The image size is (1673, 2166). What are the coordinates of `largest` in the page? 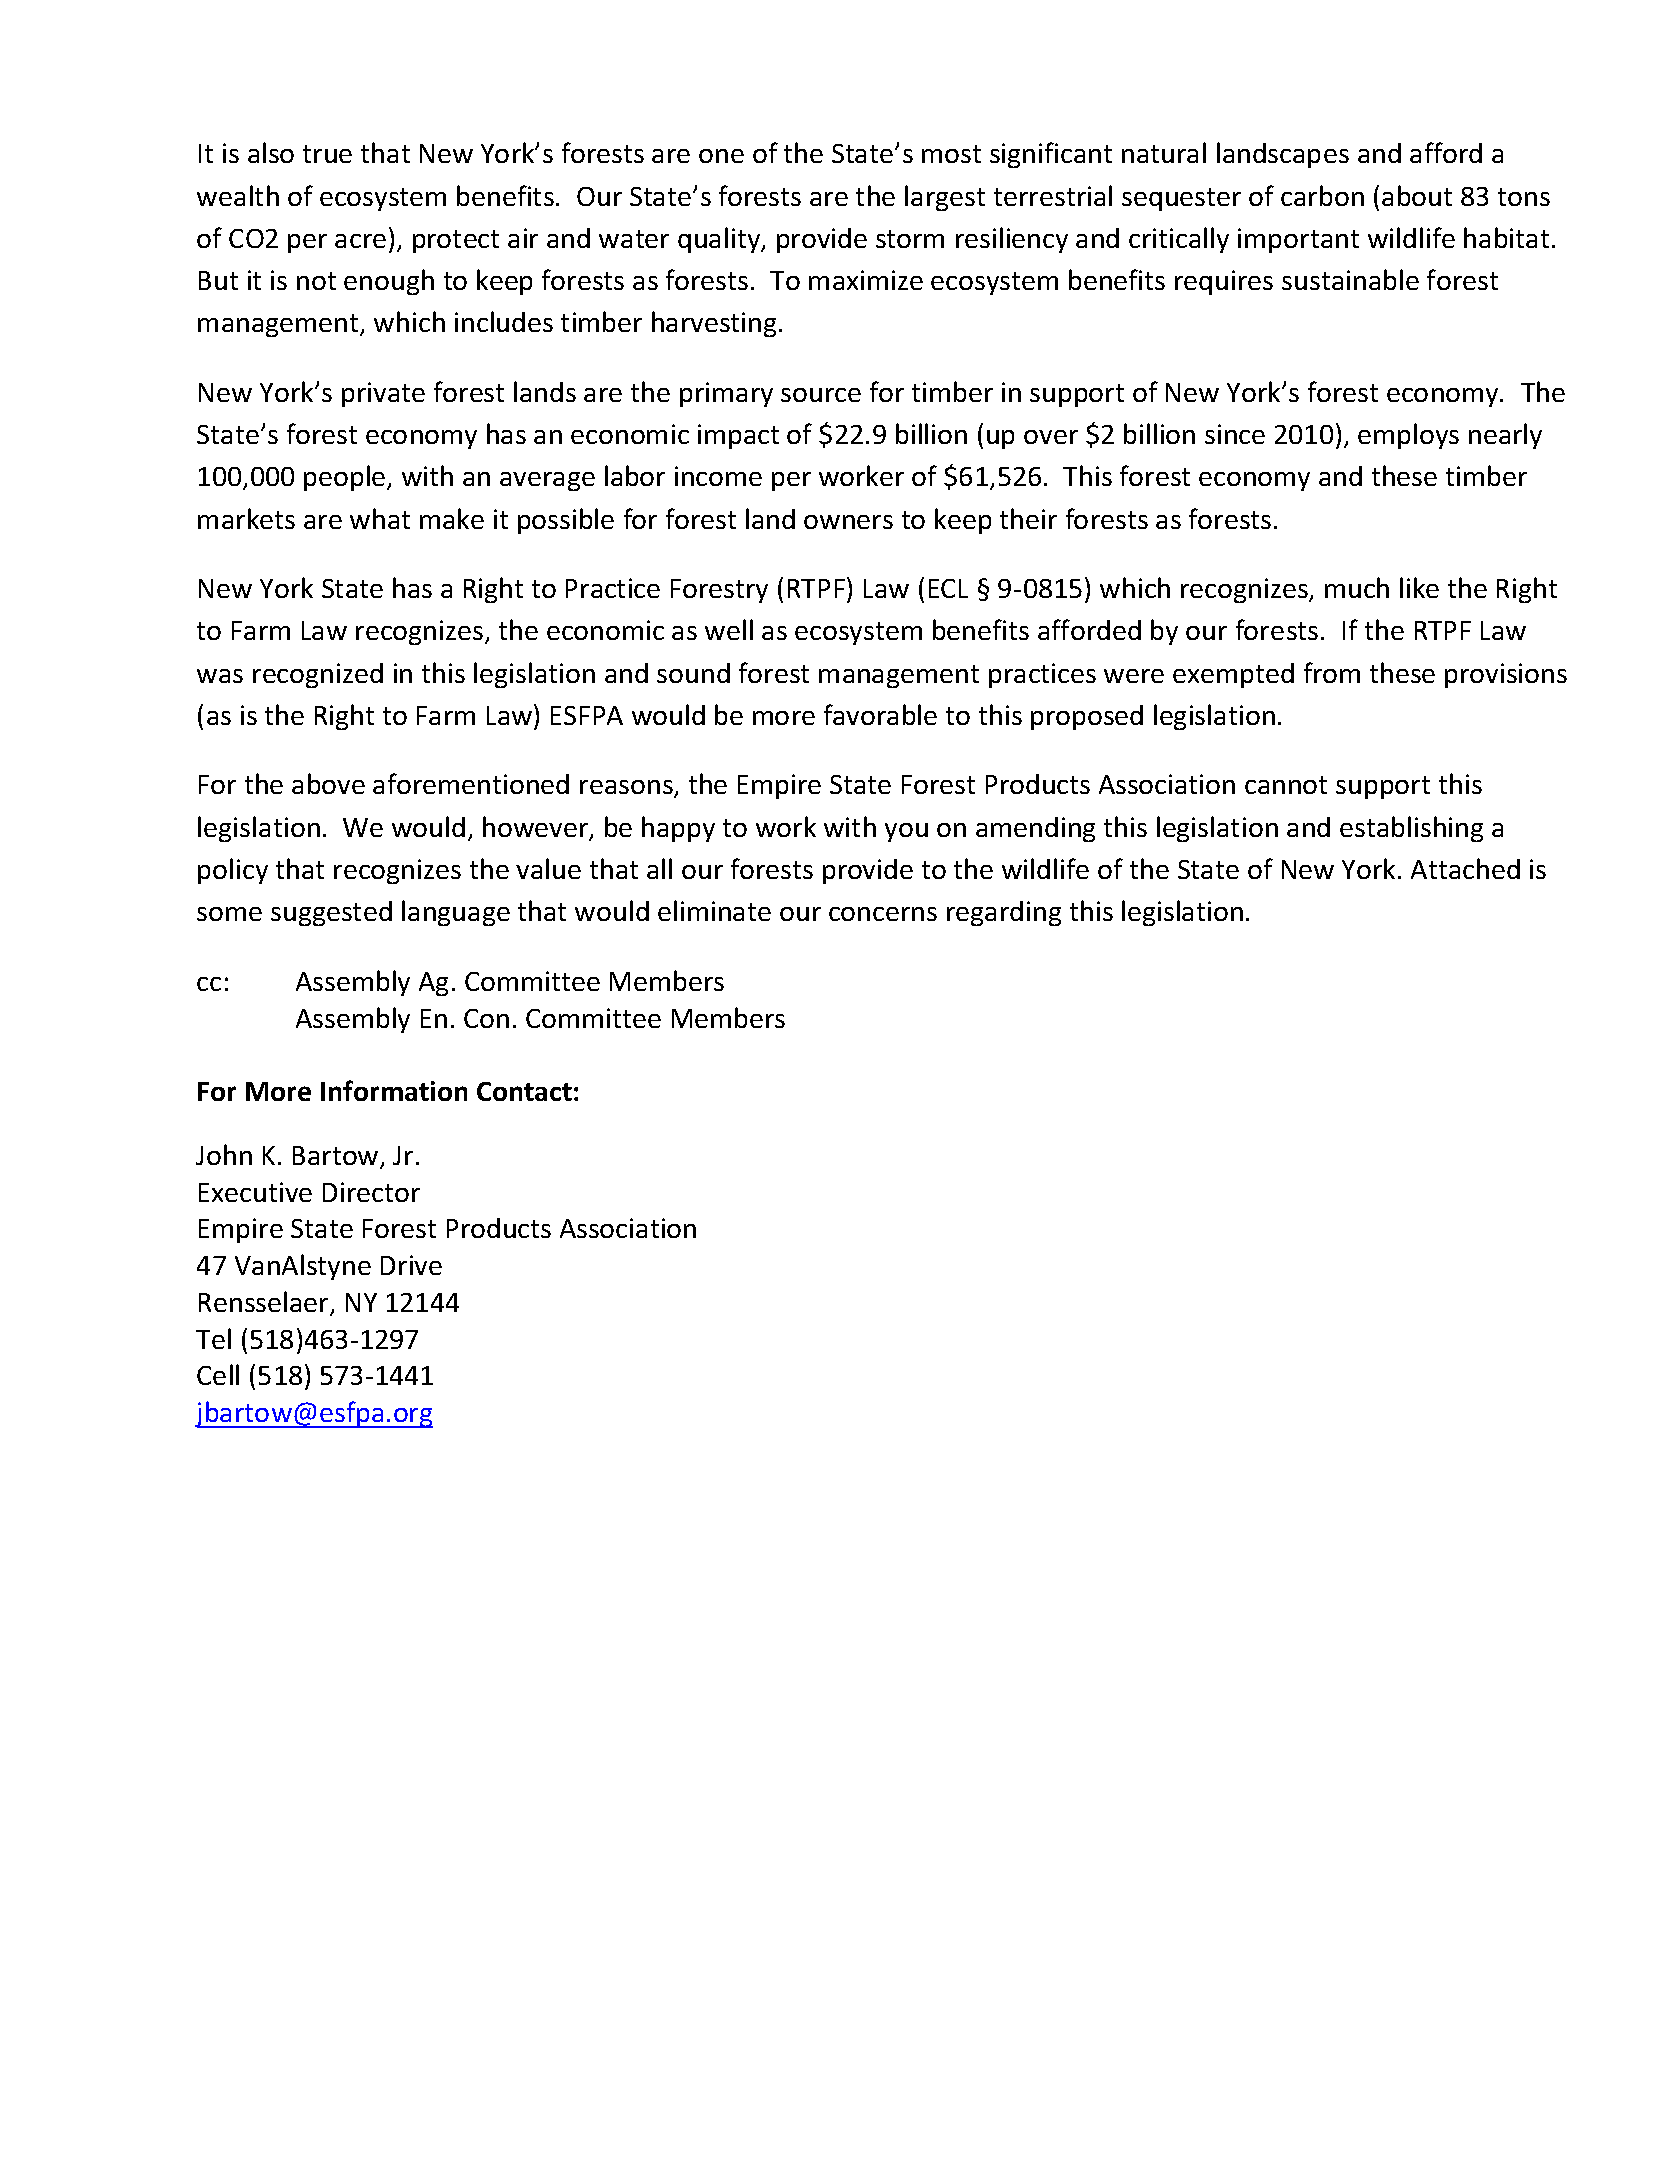 It's located at (945, 198).
